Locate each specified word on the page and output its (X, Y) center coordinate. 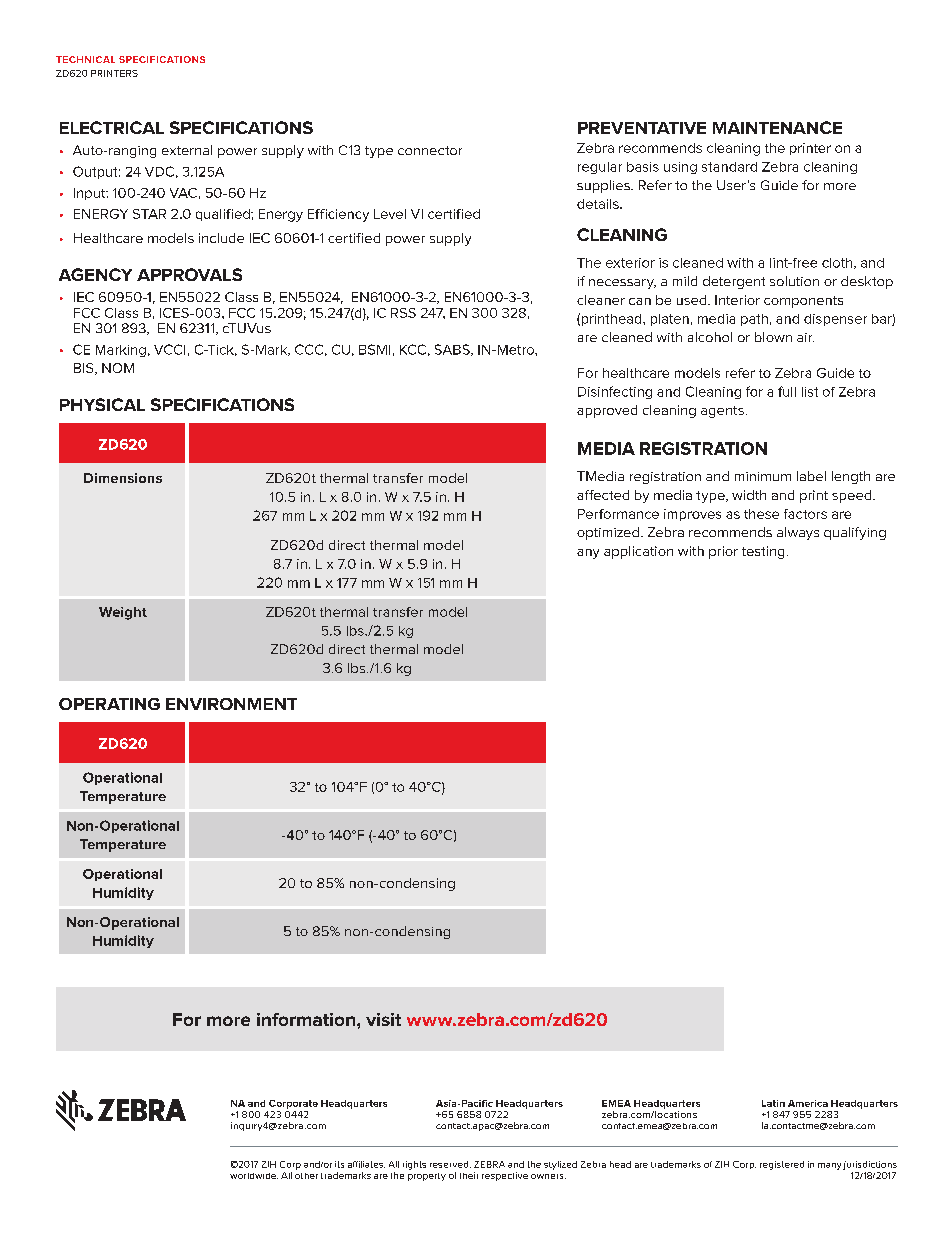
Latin (773, 1103)
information (307, 1019)
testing (763, 552)
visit (383, 1019)
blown (773, 337)
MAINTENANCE (777, 127)
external (187, 150)
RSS (403, 313)
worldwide (254, 1176)
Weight (123, 613)
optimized (608, 533)
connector (430, 150)
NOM (118, 368)
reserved (450, 1164)
